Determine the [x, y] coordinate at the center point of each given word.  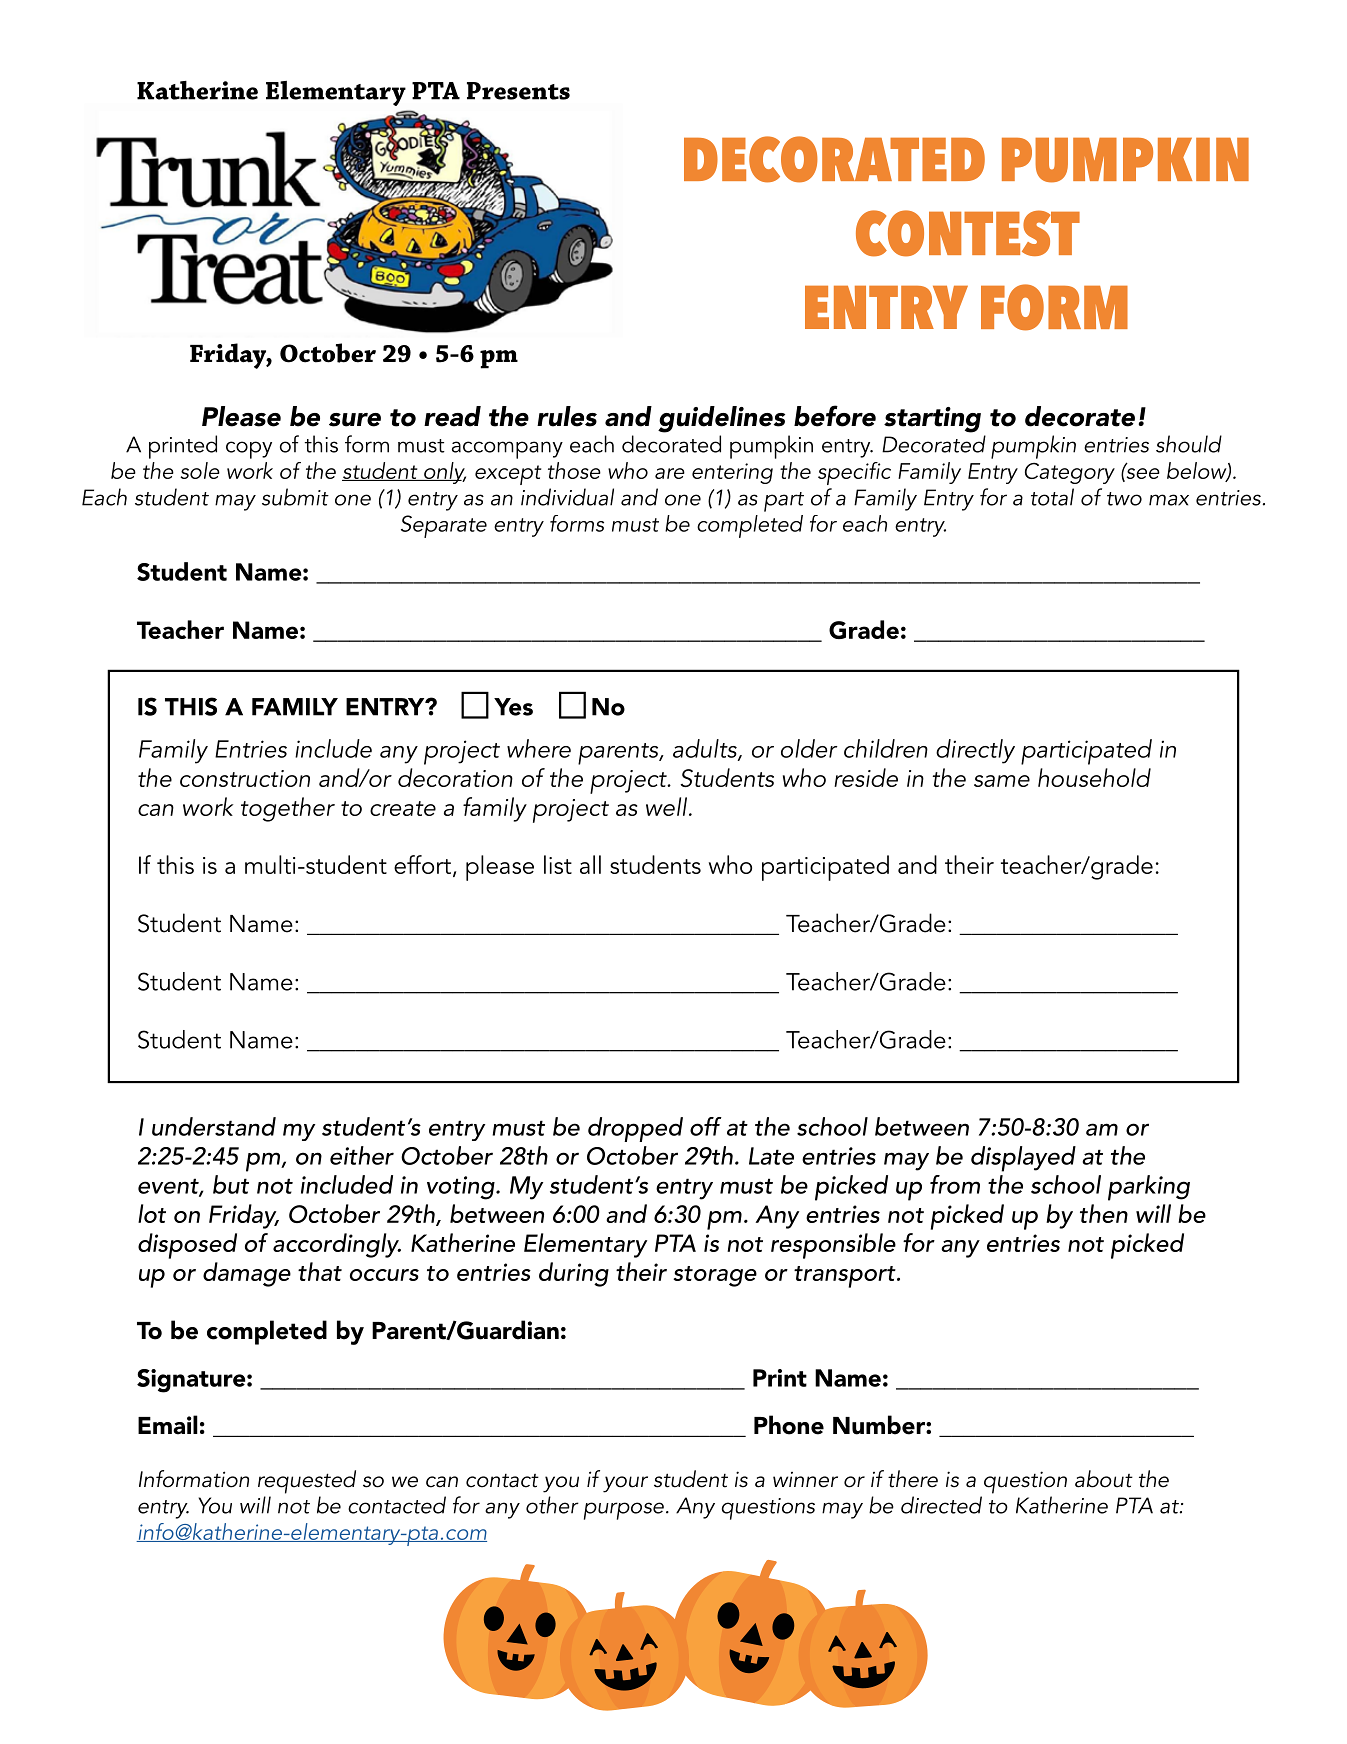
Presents [518, 91]
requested [307, 1482]
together [288, 809]
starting [932, 420]
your [625, 1484]
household [1094, 777]
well [668, 806]
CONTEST [968, 233]
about [1104, 1479]
